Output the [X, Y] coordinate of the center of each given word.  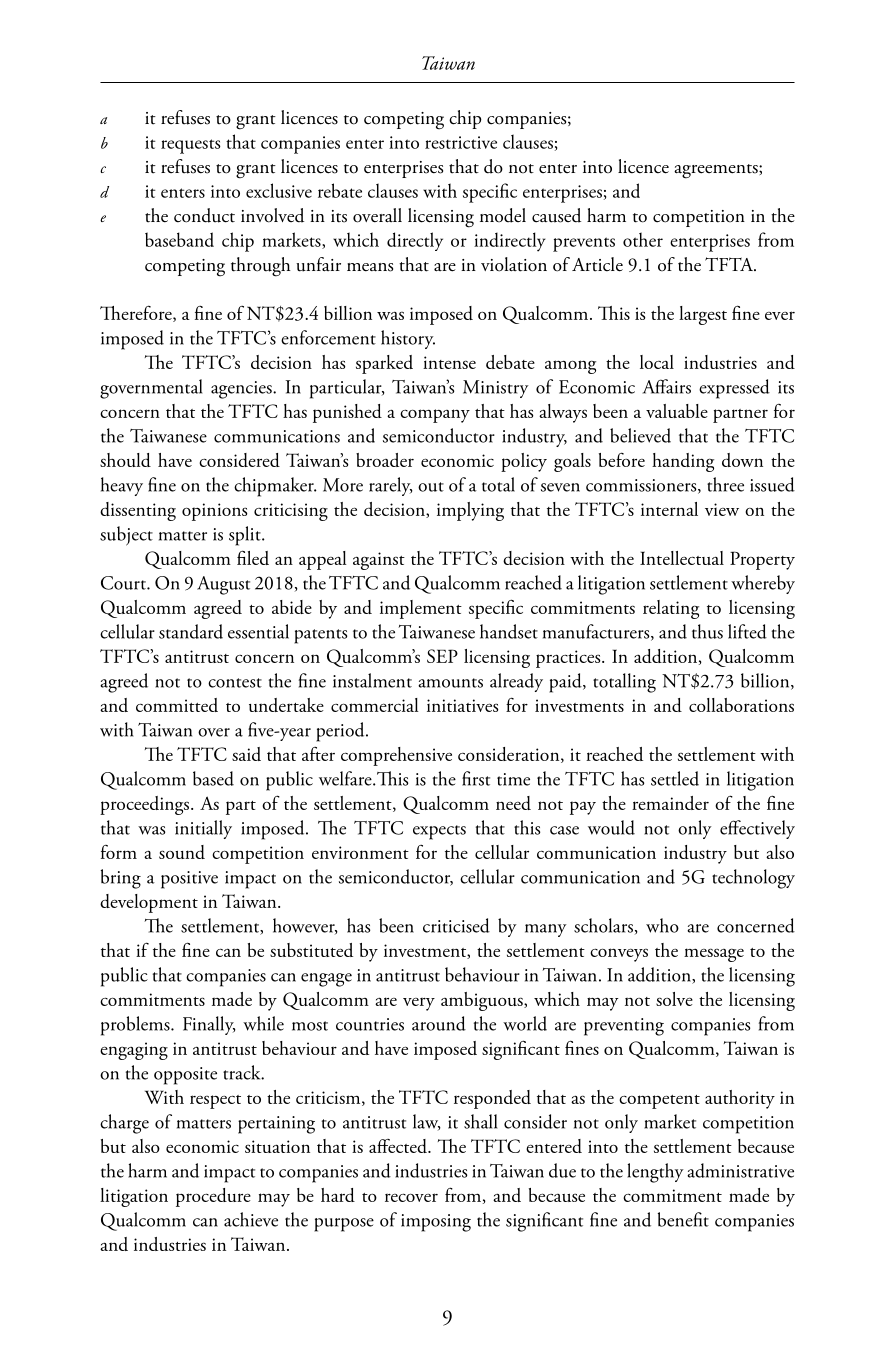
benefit [683, 1219]
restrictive [461, 142]
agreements [717, 171]
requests [191, 146]
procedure [213, 1197]
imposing [436, 1223]
